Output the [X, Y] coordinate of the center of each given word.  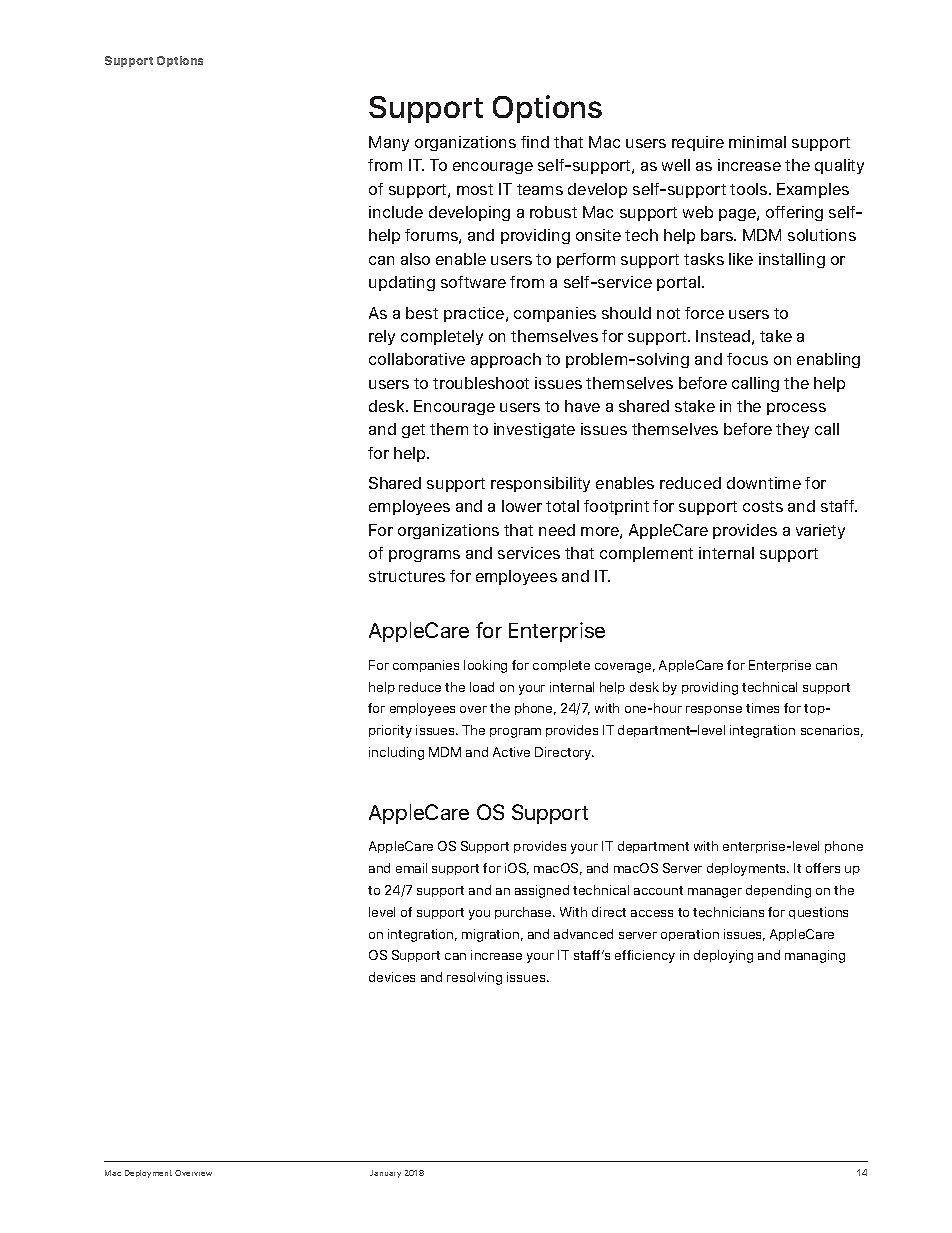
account [658, 890]
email [411, 868]
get [413, 431]
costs [763, 506]
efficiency [645, 956]
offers [823, 868]
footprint [616, 507]
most [475, 189]
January [385, 1174]
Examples [813, 190]
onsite [598, 235]
